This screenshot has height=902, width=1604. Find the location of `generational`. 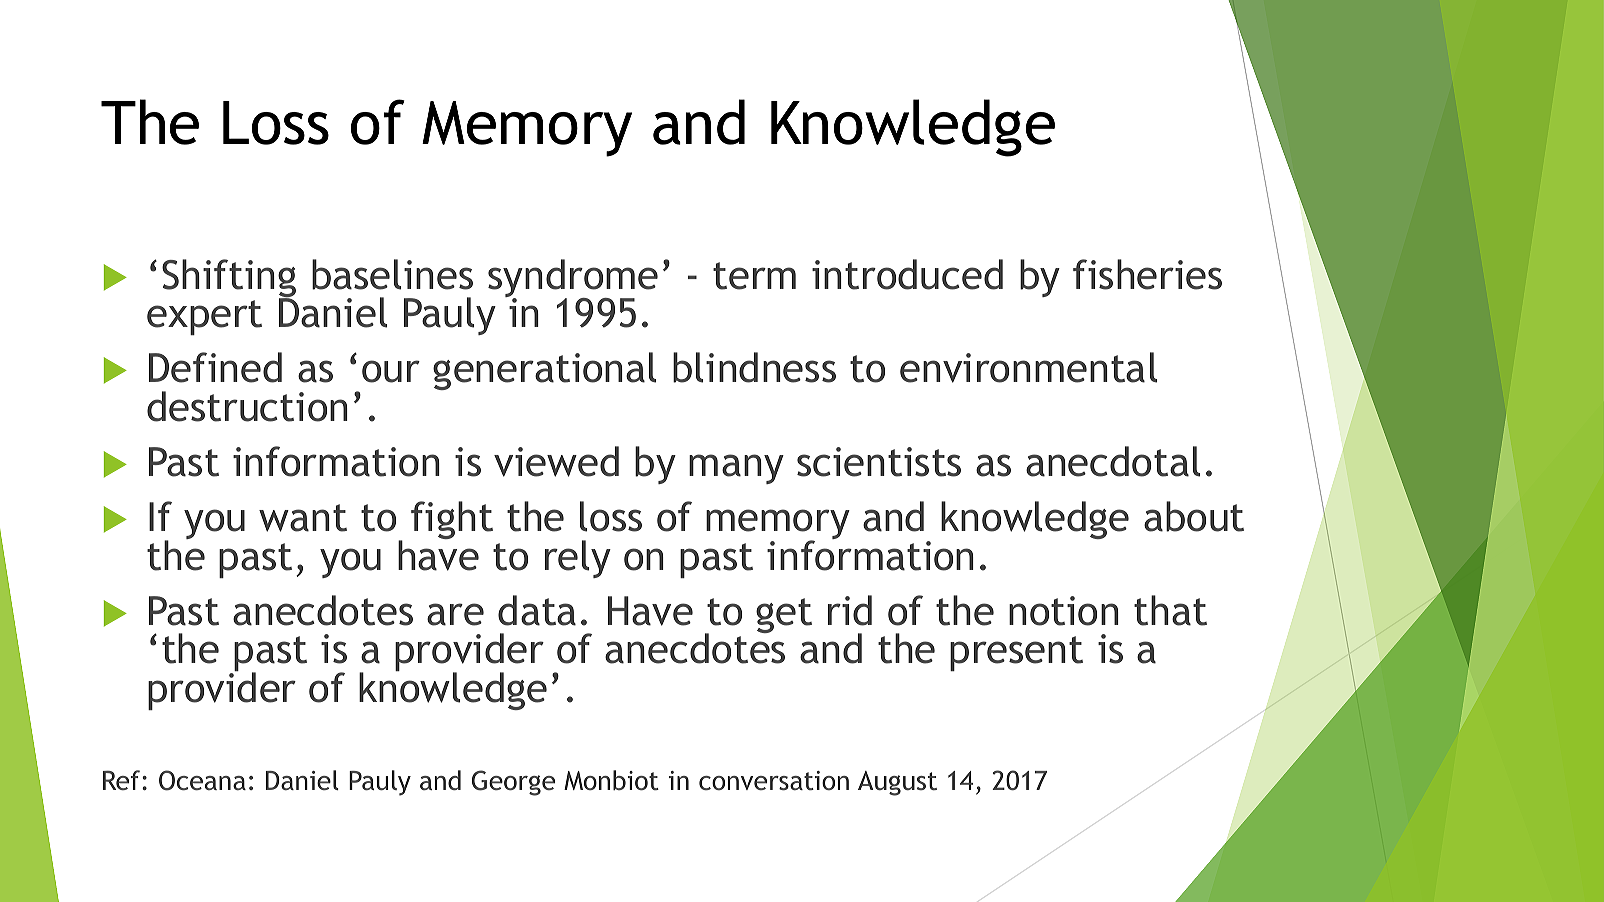

generational is located at coordinates (544, 371).
